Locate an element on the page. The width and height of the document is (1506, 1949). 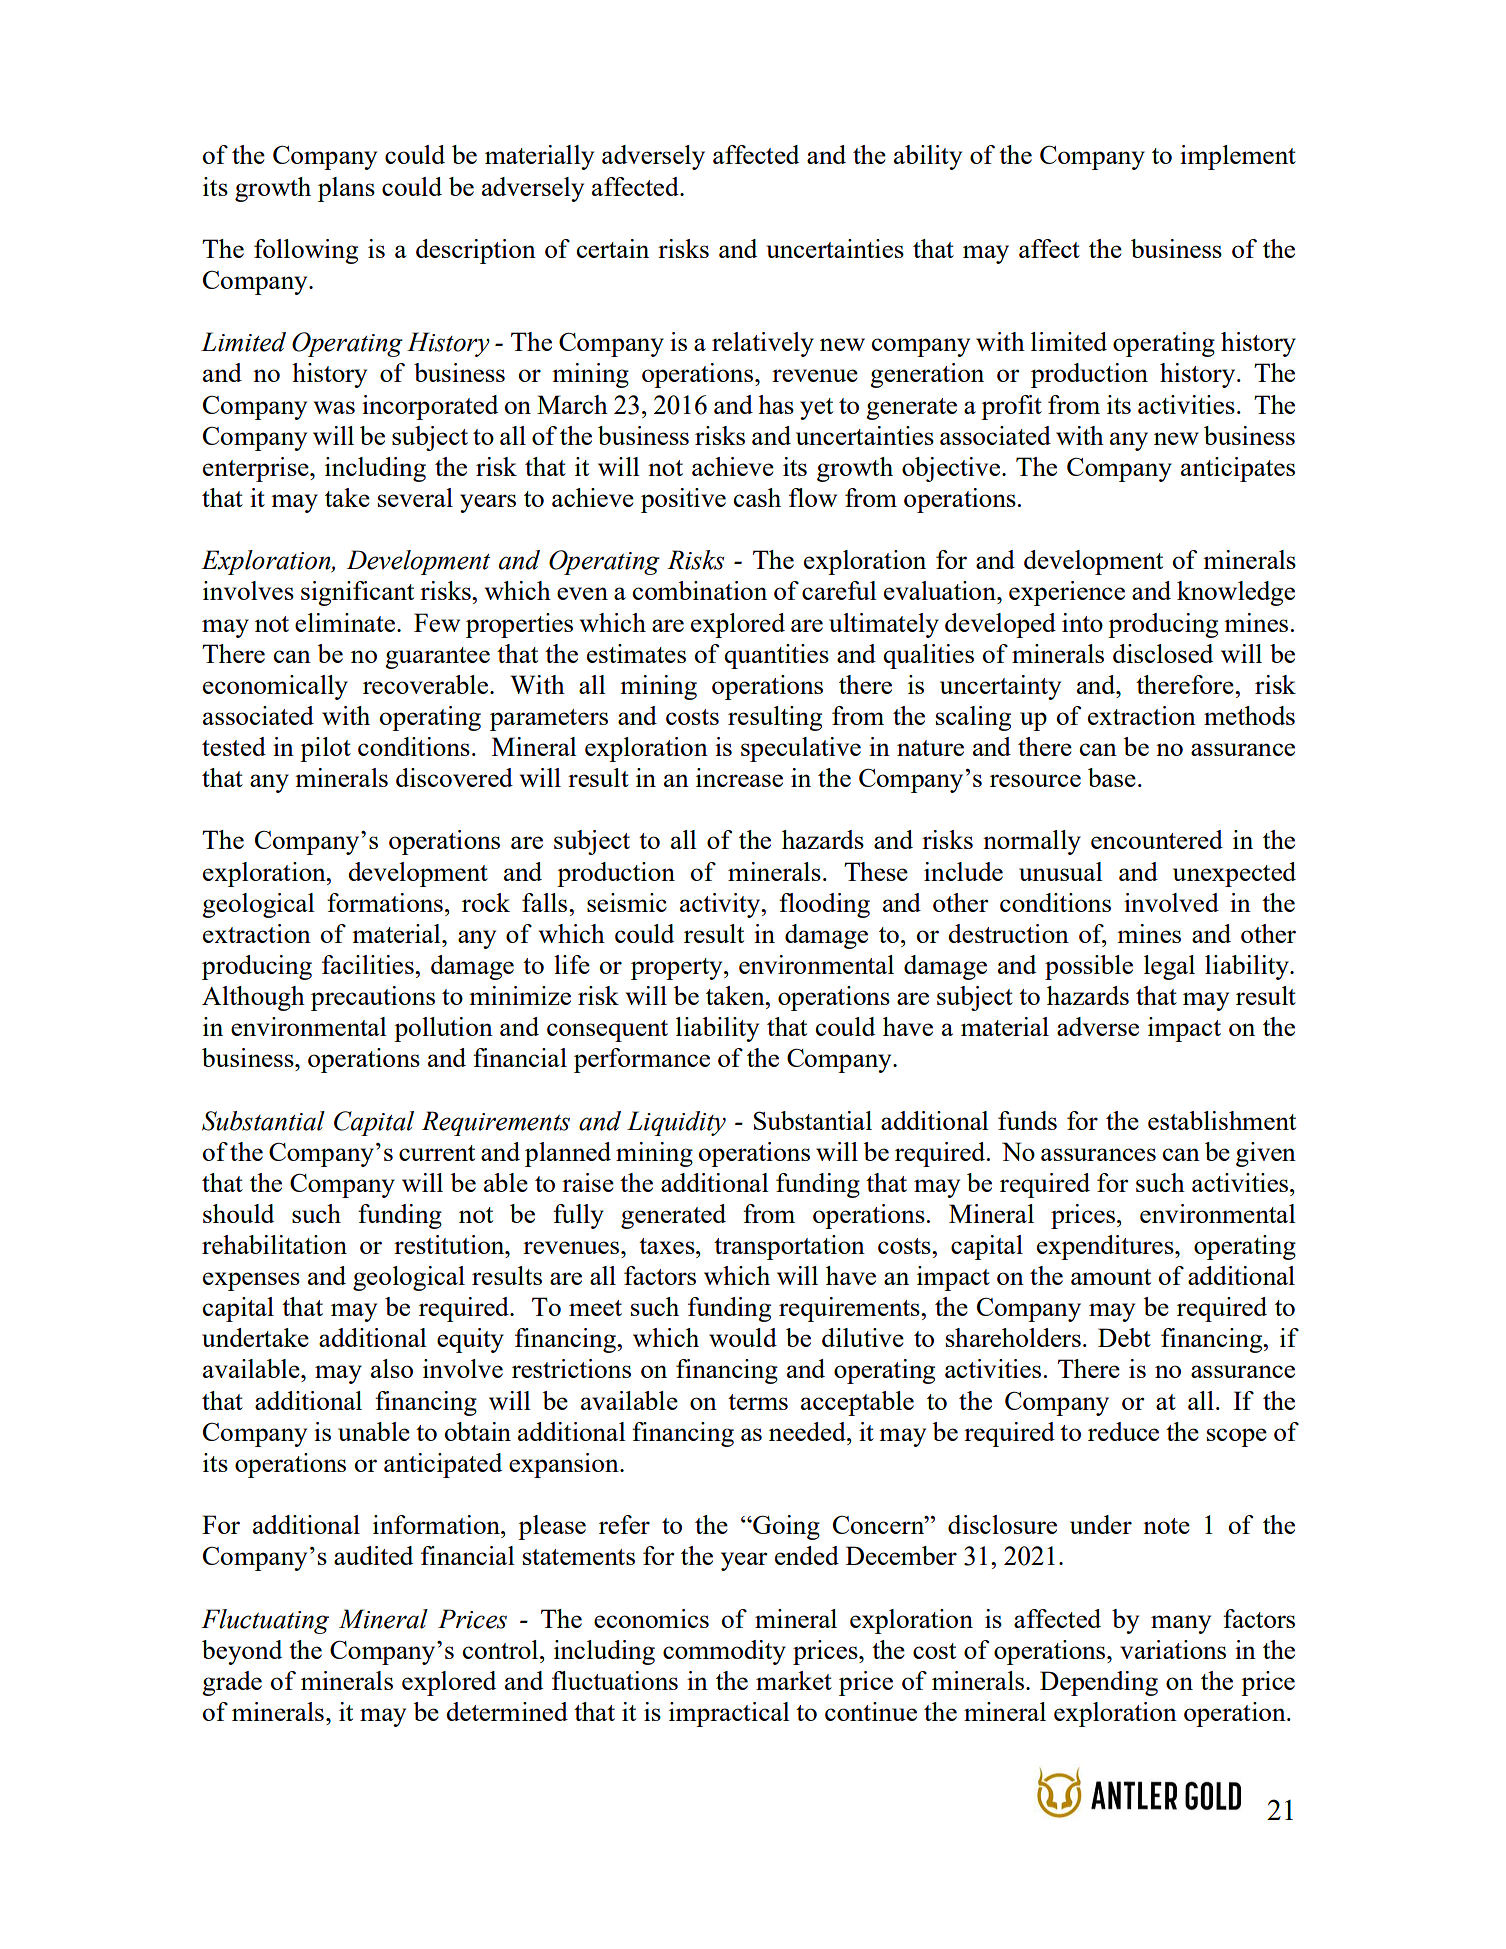
variations is located at coordinates (1173, 1649).
